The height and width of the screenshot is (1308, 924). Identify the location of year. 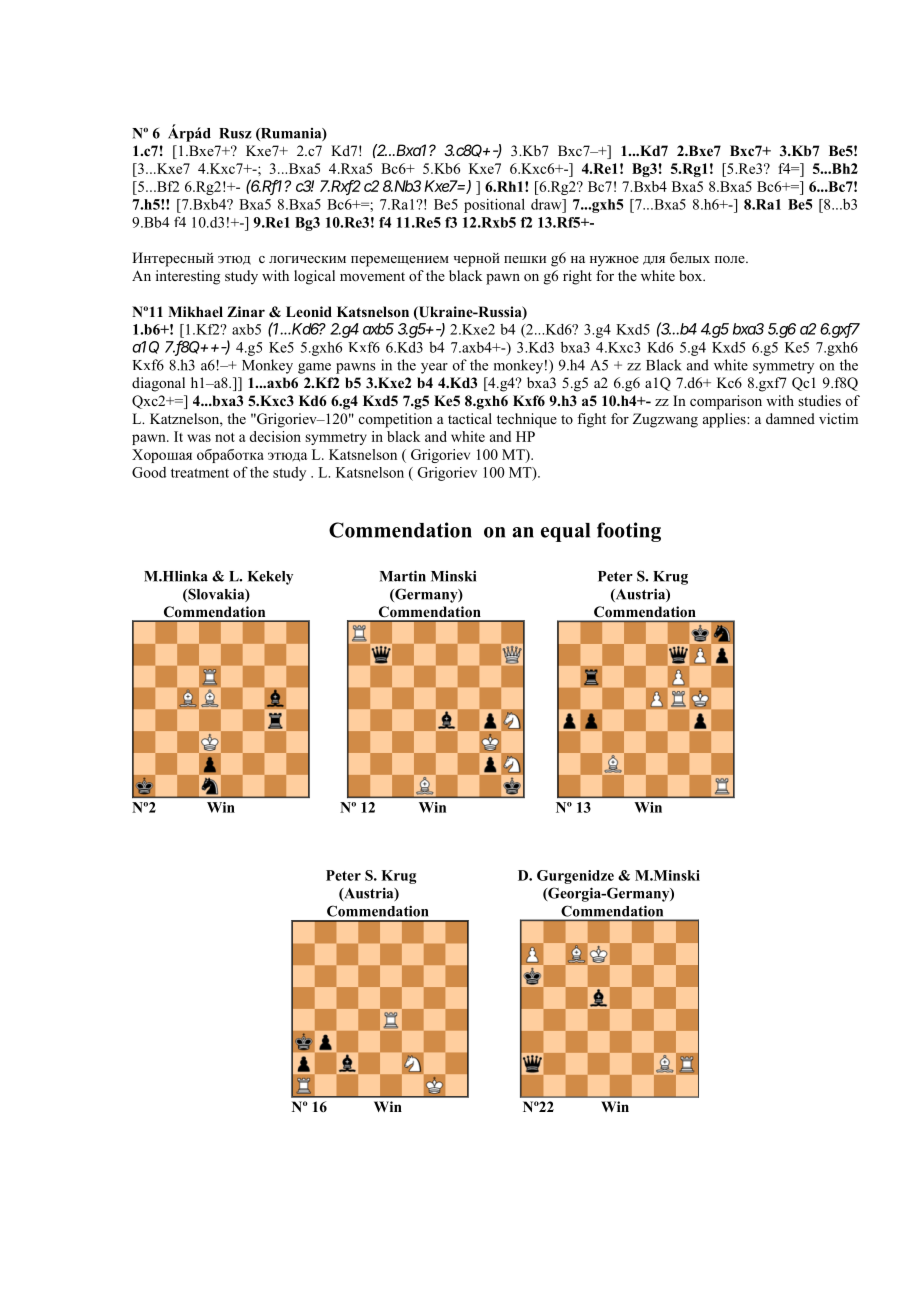
(434, 368).
